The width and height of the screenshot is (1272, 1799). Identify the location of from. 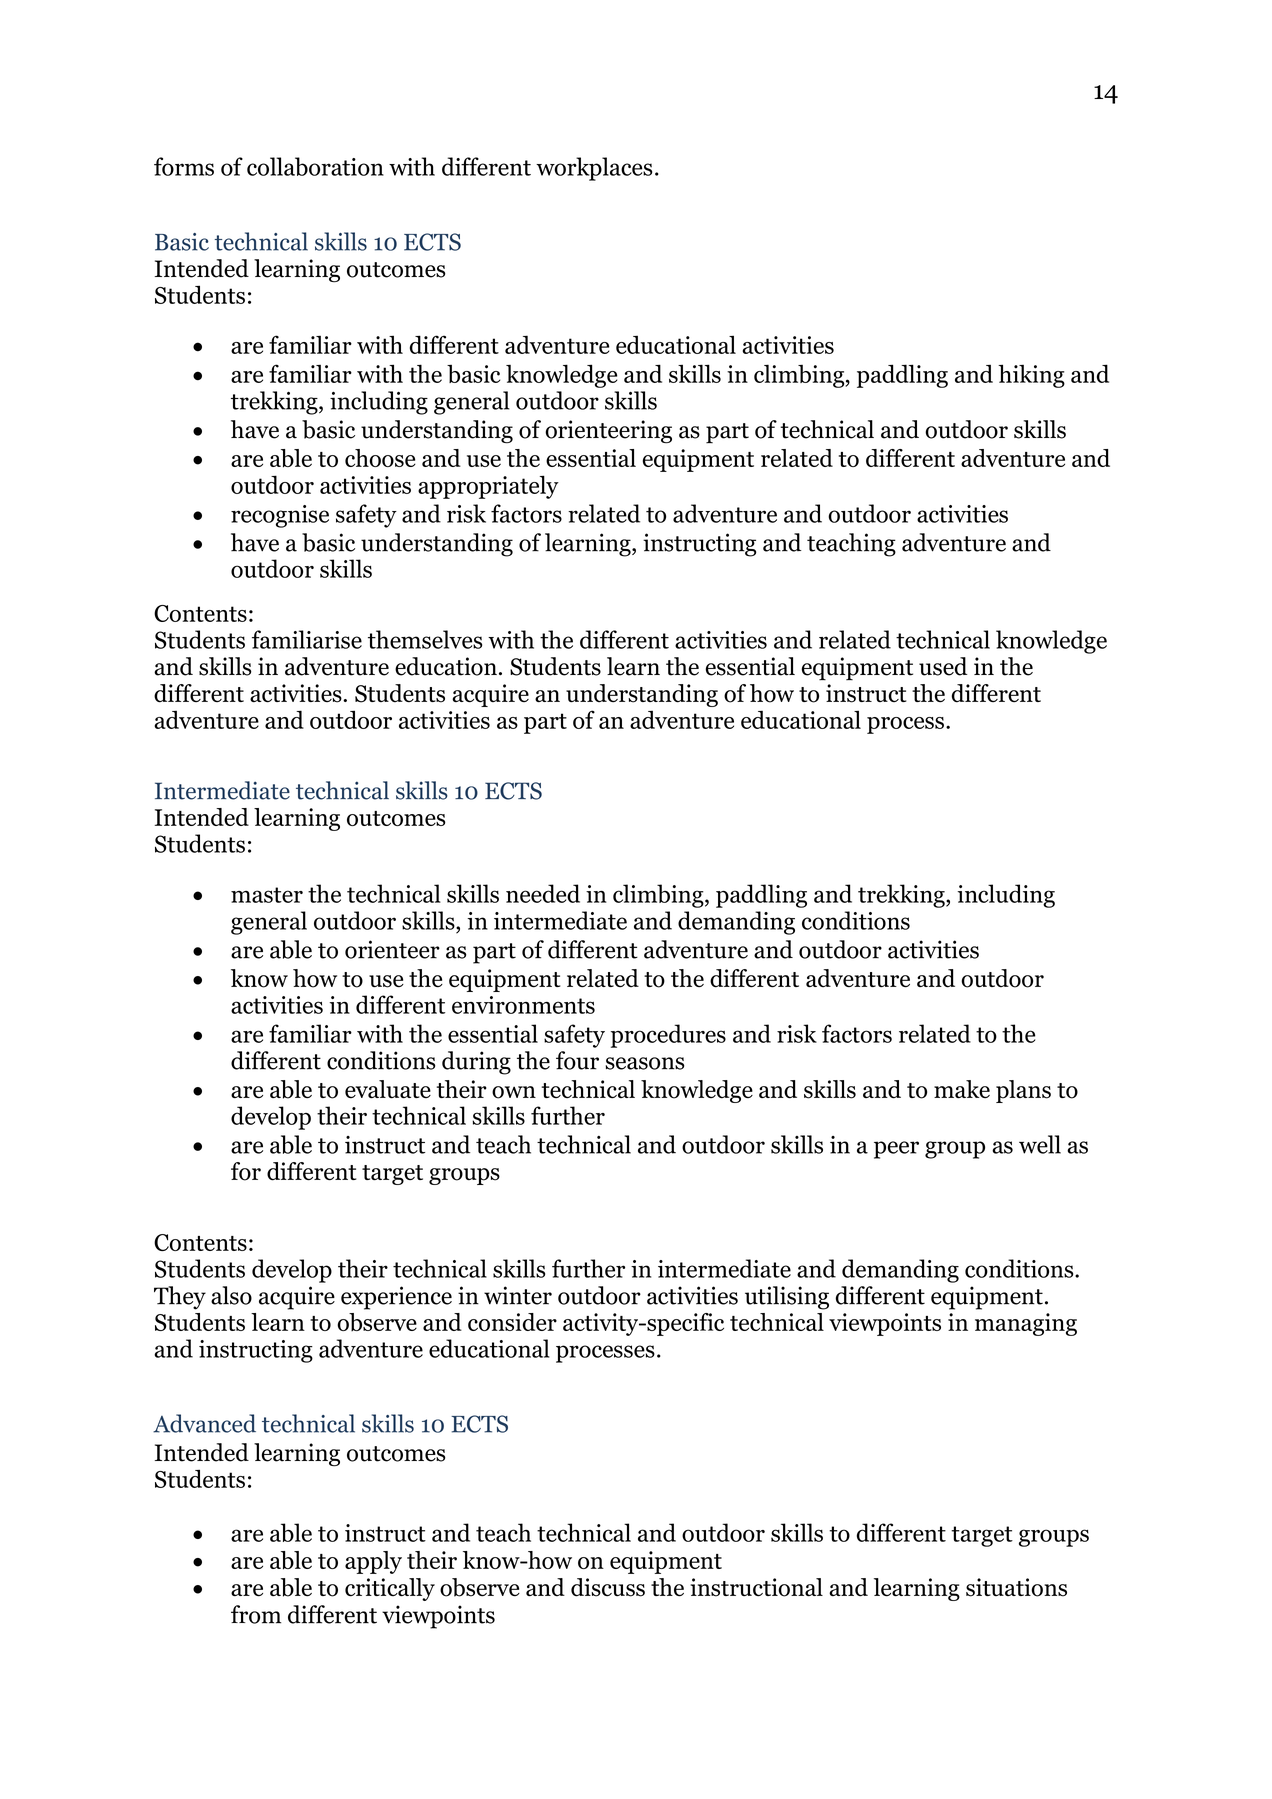
(256, 1614).
